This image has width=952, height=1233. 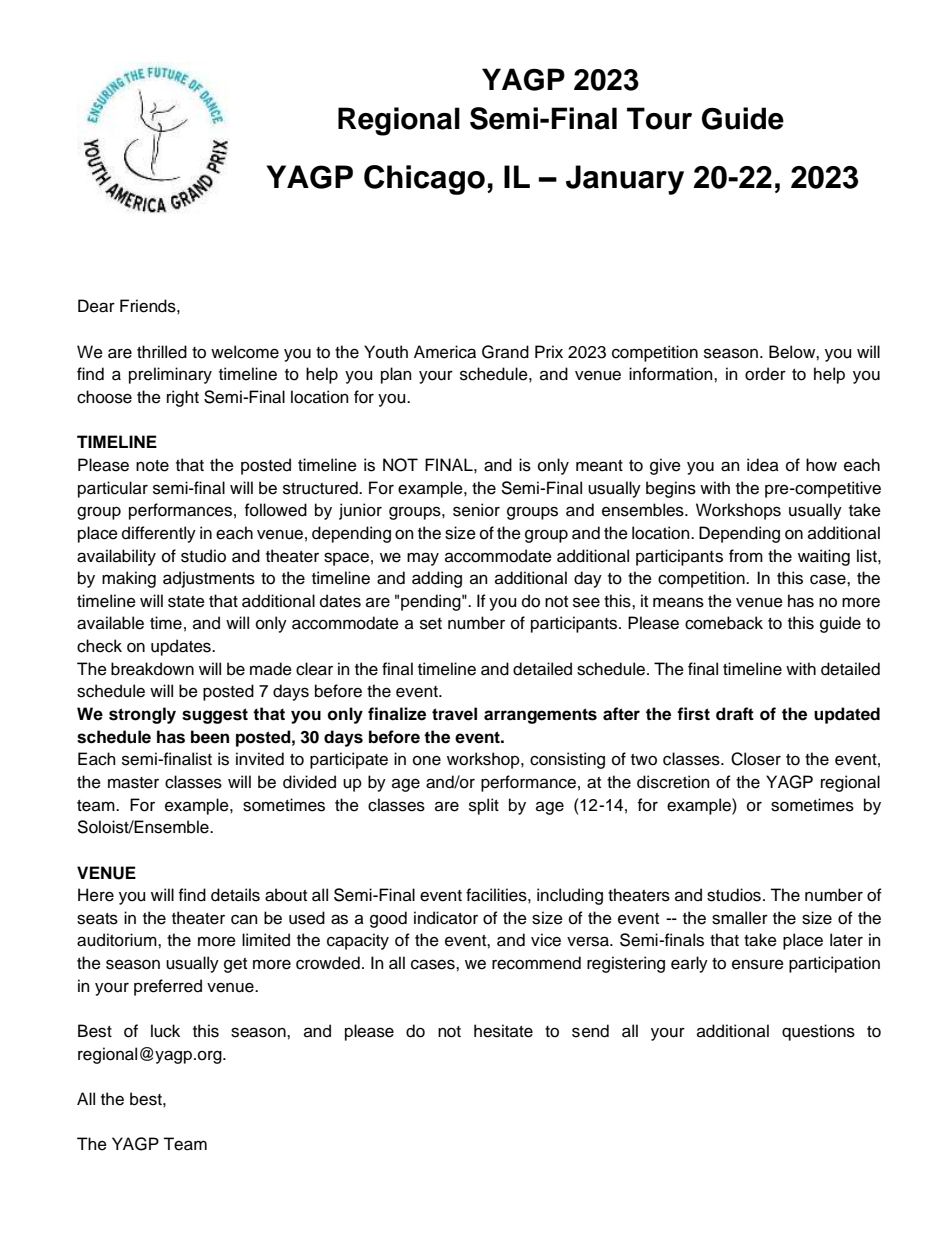 What do you see at coordinates (168, 987) in the image?
I see `preferred` at bounding box center [168, 987].
